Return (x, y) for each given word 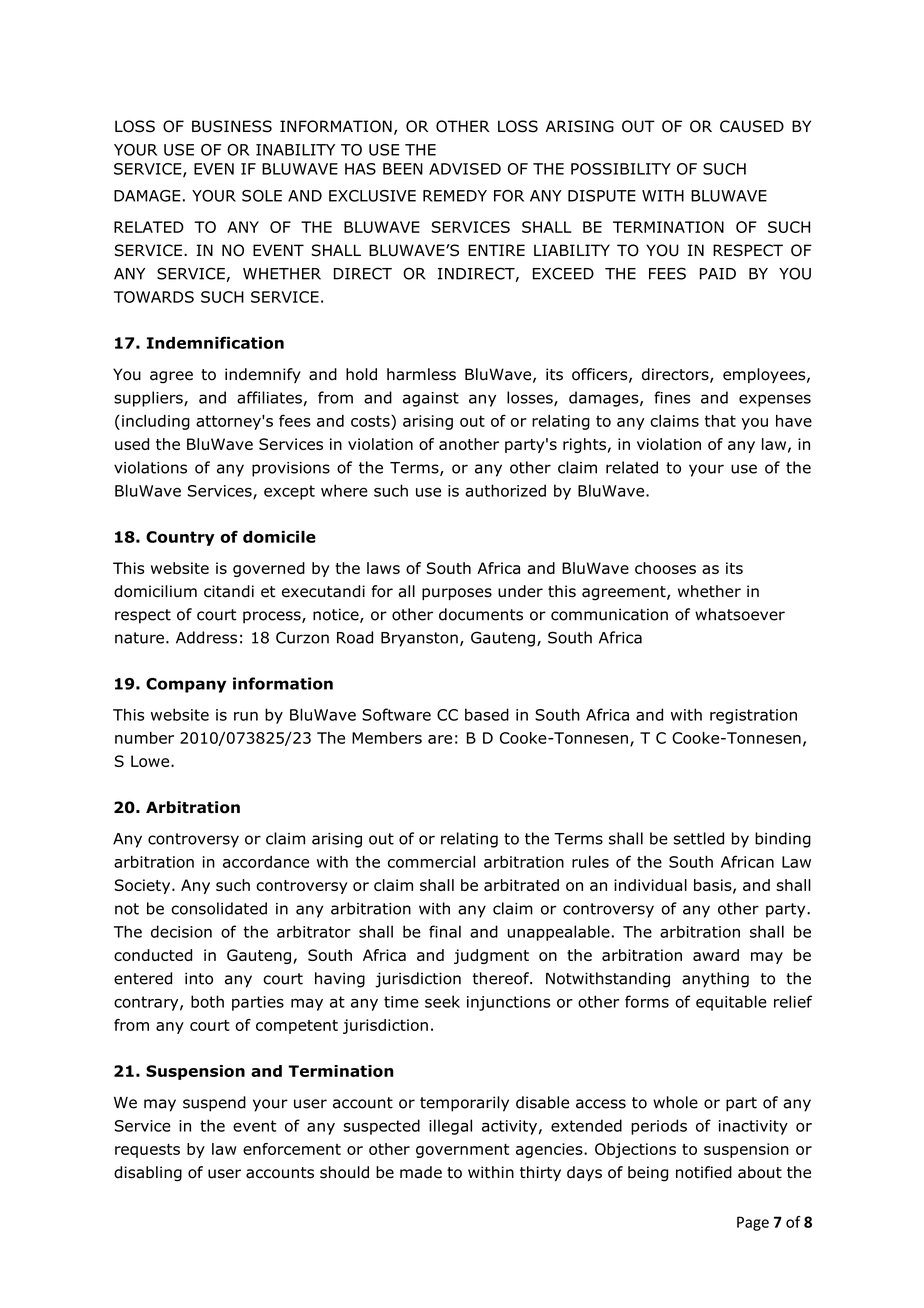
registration (753, 716)
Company (186, 685)
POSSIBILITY (621, 169)
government (462, 1151)
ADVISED (465, 169)
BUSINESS (232, 126)
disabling (148, 1174)
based (487, 714)
